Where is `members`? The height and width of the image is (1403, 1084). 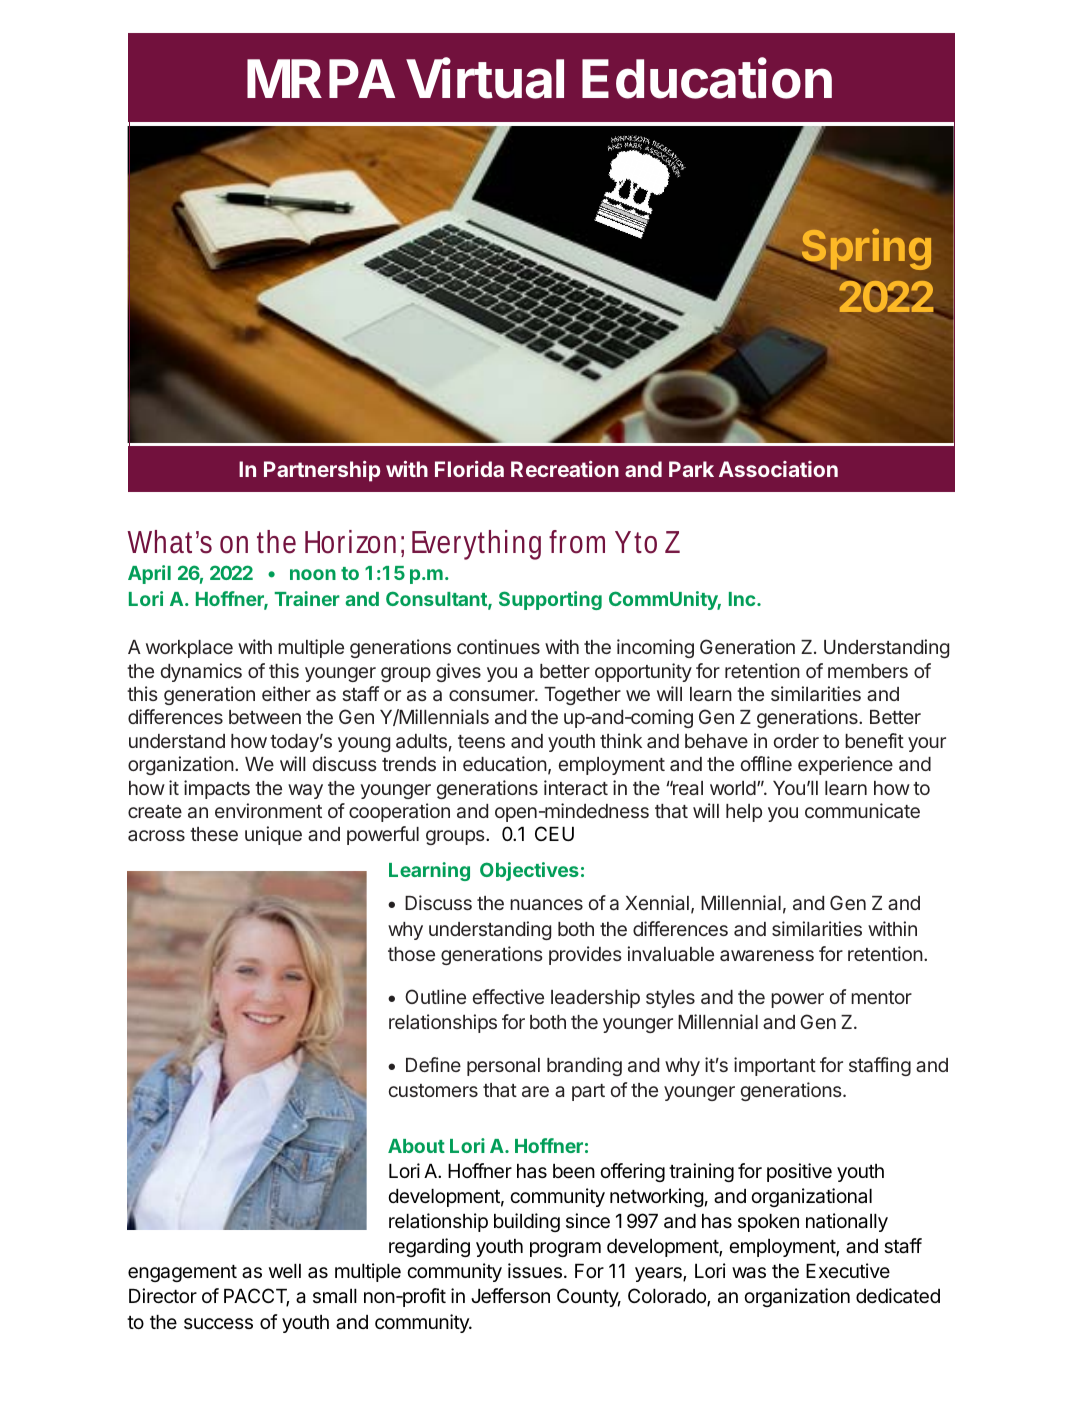
members is located at coordinates (868, 671).
